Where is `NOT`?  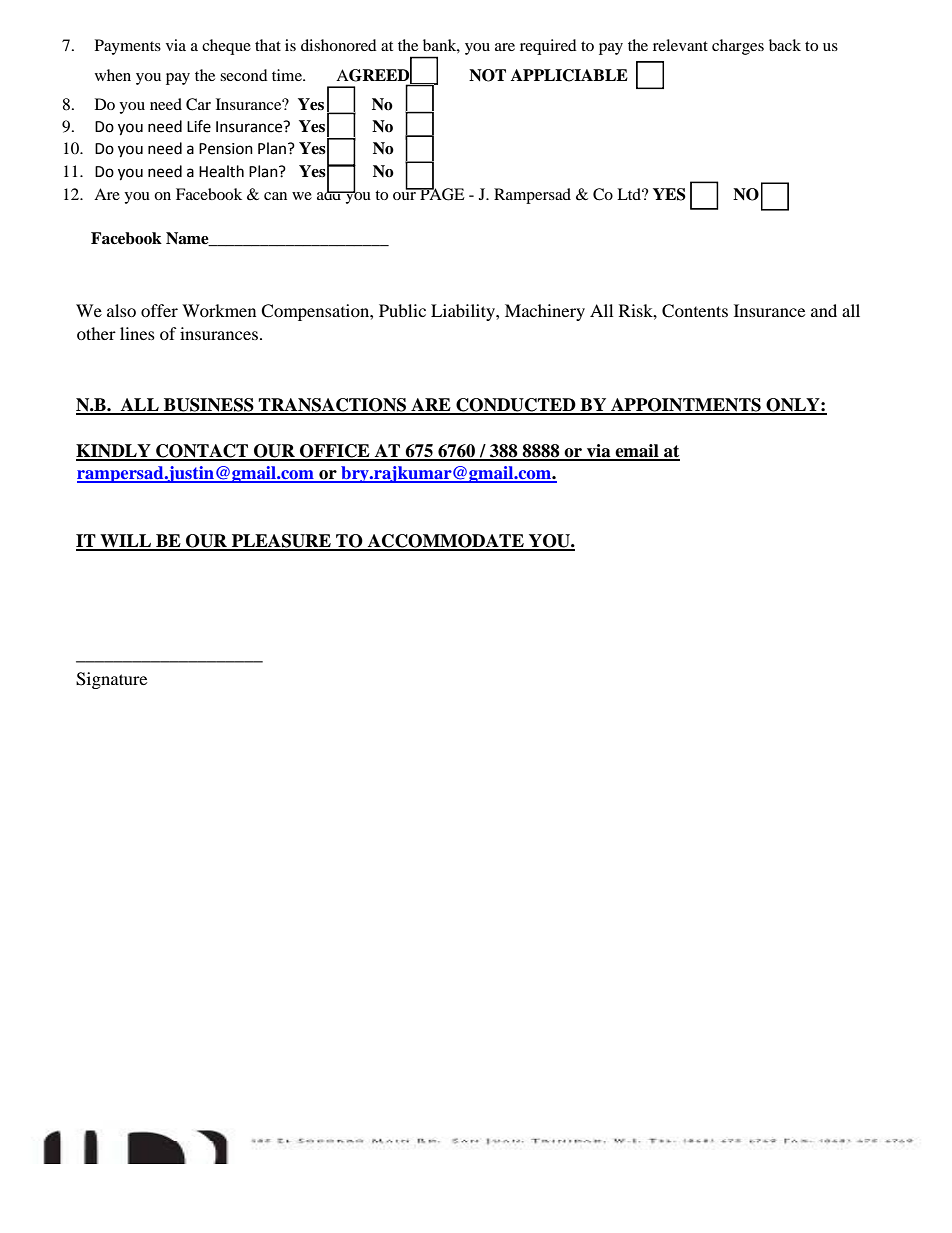 NOT is located at coordinates (487, 75).
